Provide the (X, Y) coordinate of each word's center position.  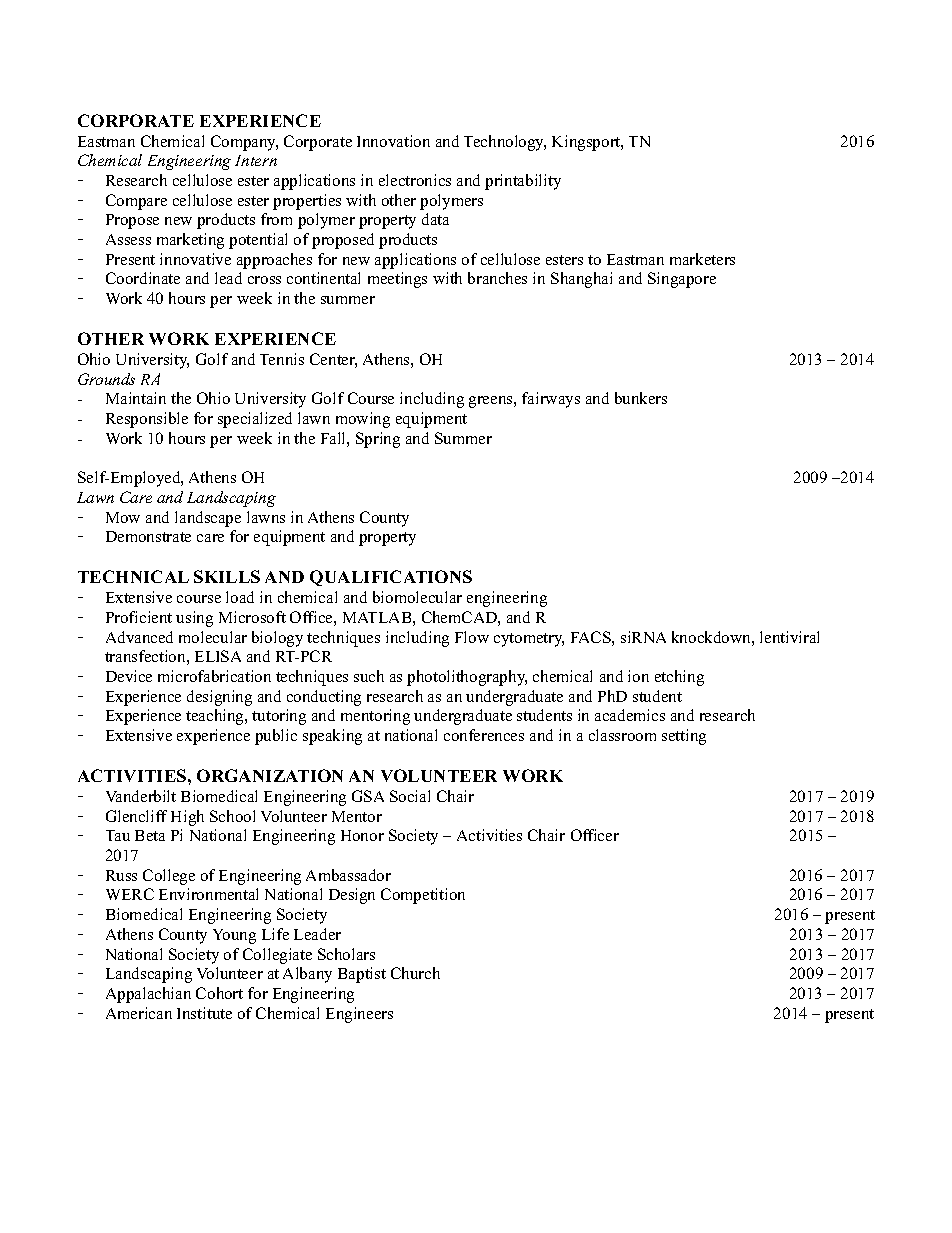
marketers (702, 259)
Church (415, 973)
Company (244, 143)
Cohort (219, 993)
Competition (423, 896)
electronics (415, 180)
